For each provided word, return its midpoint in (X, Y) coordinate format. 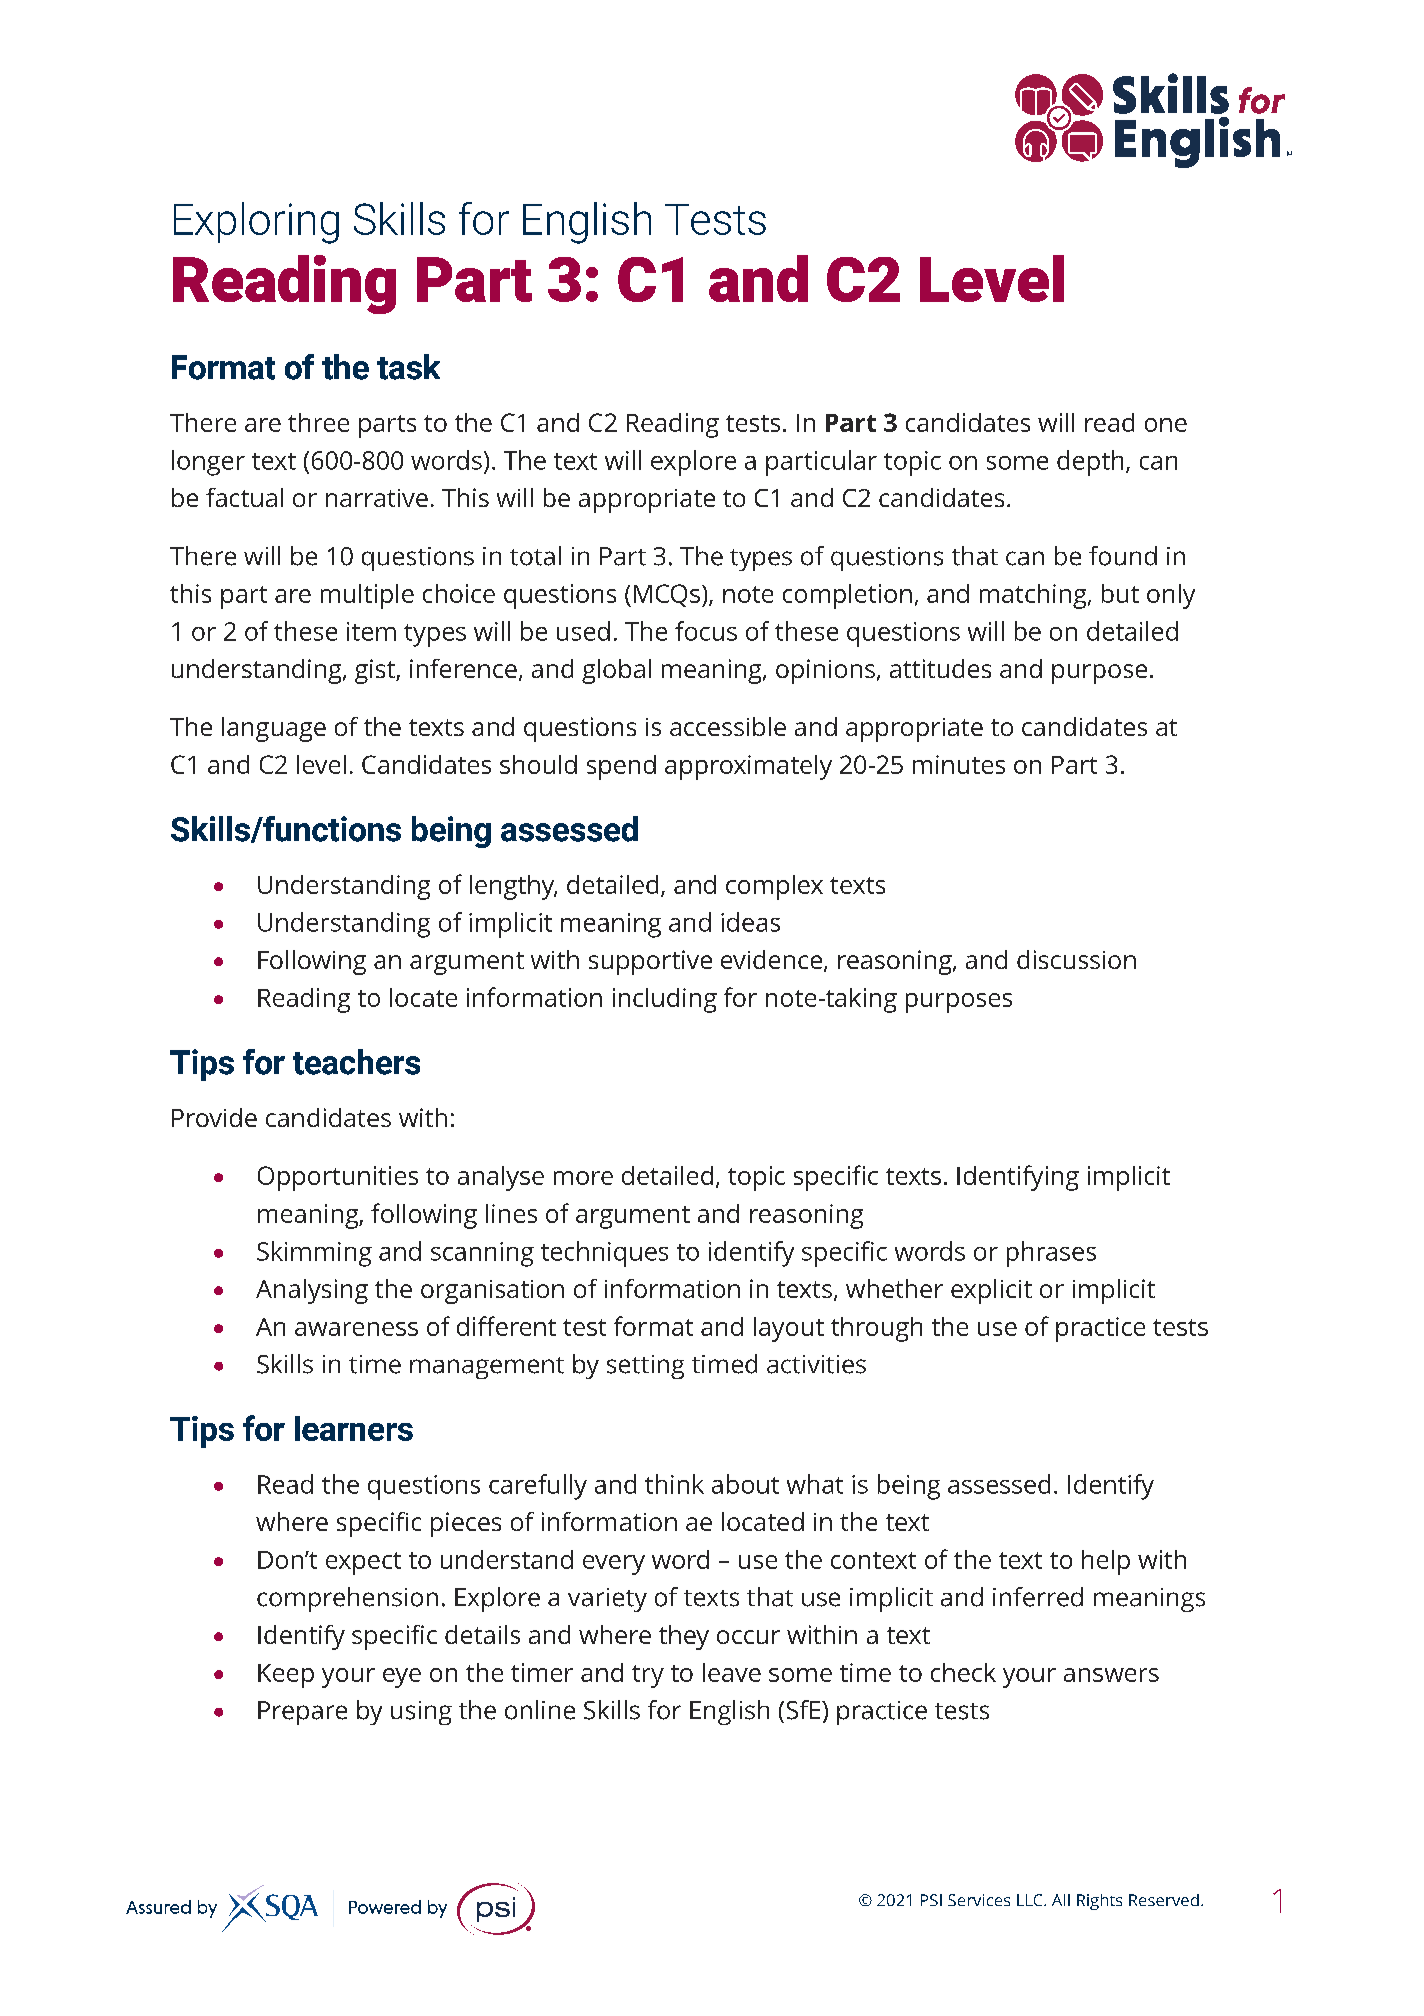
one (1166, 425)
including (665, 1000)
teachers (356, 1062)
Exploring (256, 223)
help (1106, 1562)
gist (376, 671)
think (674, 1484)
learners (354, 1428)
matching (1034, 596)
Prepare (302, 1713)
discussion (1076, 959)
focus (706, 631)
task (408, 367)
